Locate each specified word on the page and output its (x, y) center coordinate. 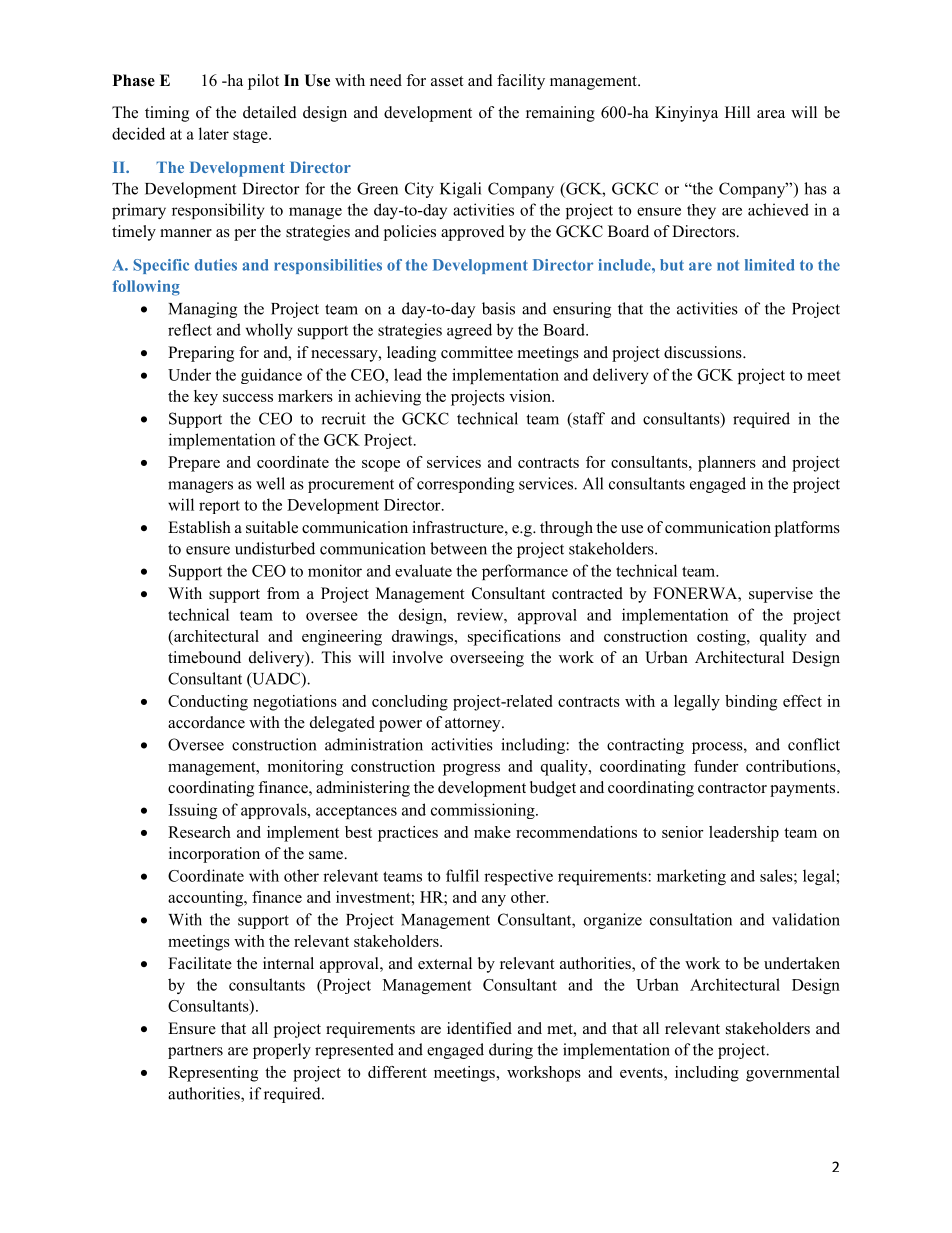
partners (195, 1052)
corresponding (465, 485)
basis (498, 308)
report (219, 507)
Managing (203, 310)
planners (727, 464)
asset (447, 81)
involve (417, 657)
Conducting (208, 703)
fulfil (462, 875)
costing (722, 638)
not (728, 265)
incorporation (214, 855)
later (214, 133)
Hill (737, 112)
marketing (691, 877)
